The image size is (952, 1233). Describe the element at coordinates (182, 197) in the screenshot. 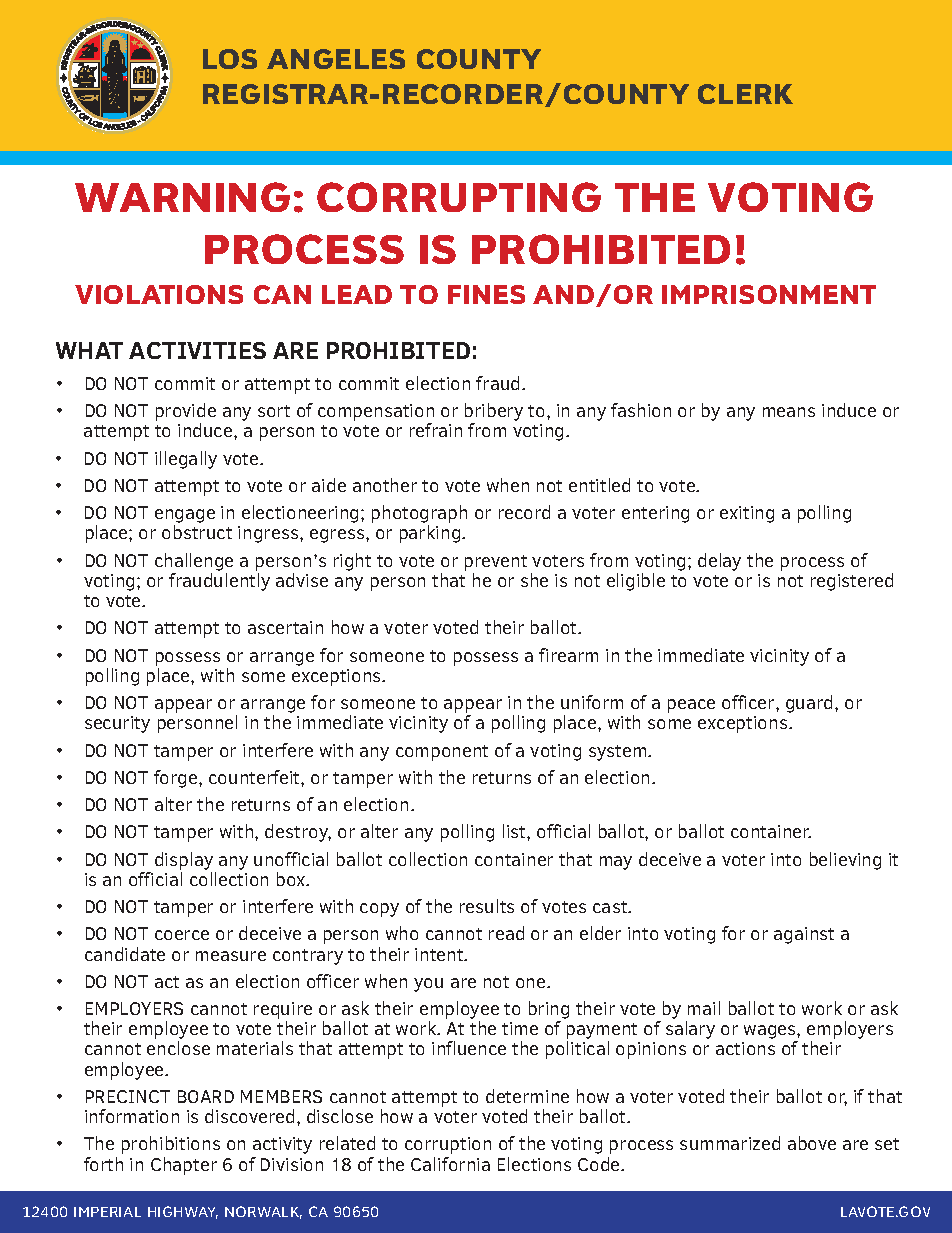

I see `WARNING` at that location.
